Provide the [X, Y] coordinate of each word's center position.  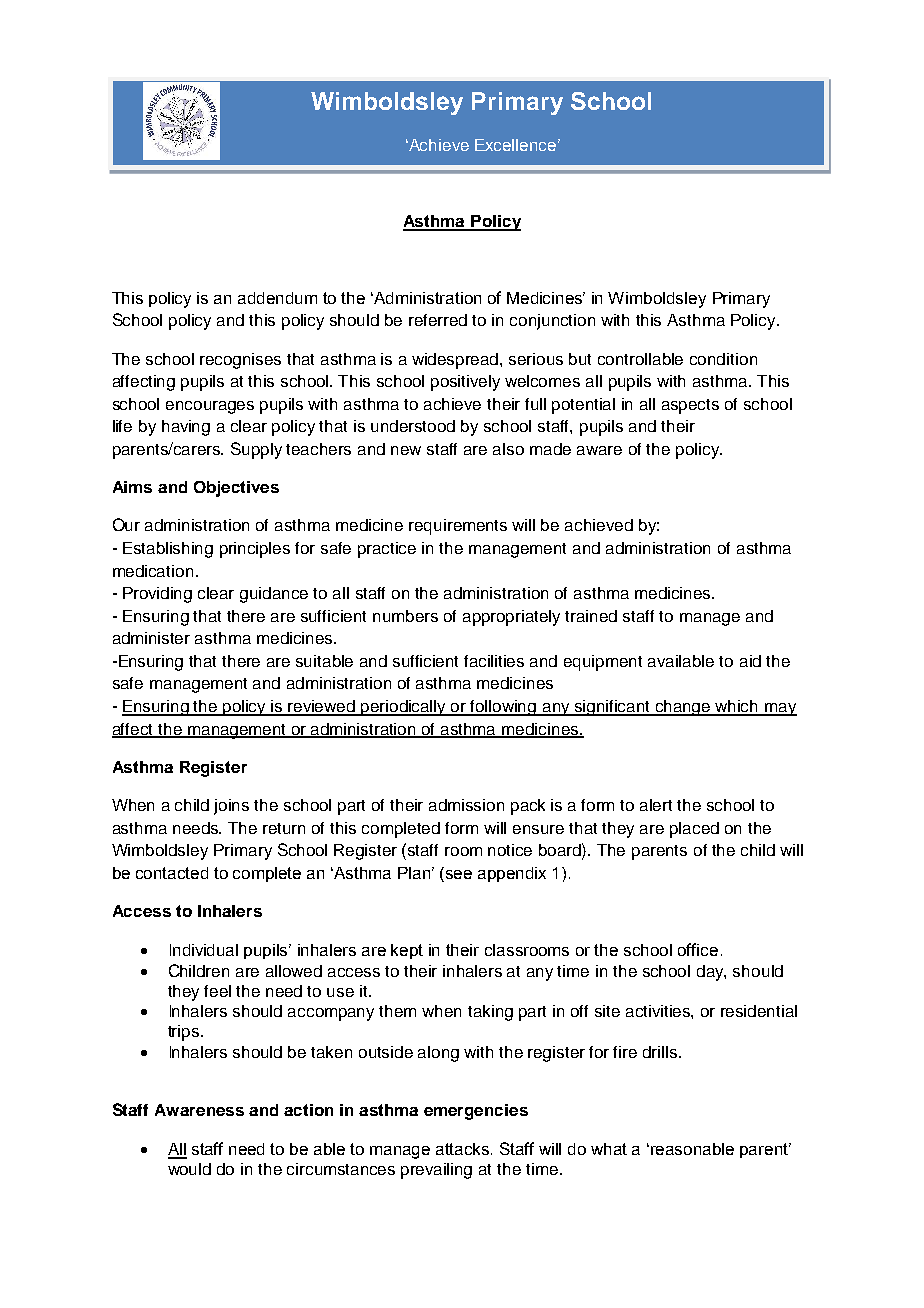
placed [694, 830]
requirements [458, 527]
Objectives [236, 489]
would [189, 1169]
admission [466, 805]
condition [723, 359]
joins [231, 807]
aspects [690, 406]
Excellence [515, 145]
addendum [277, 298]
